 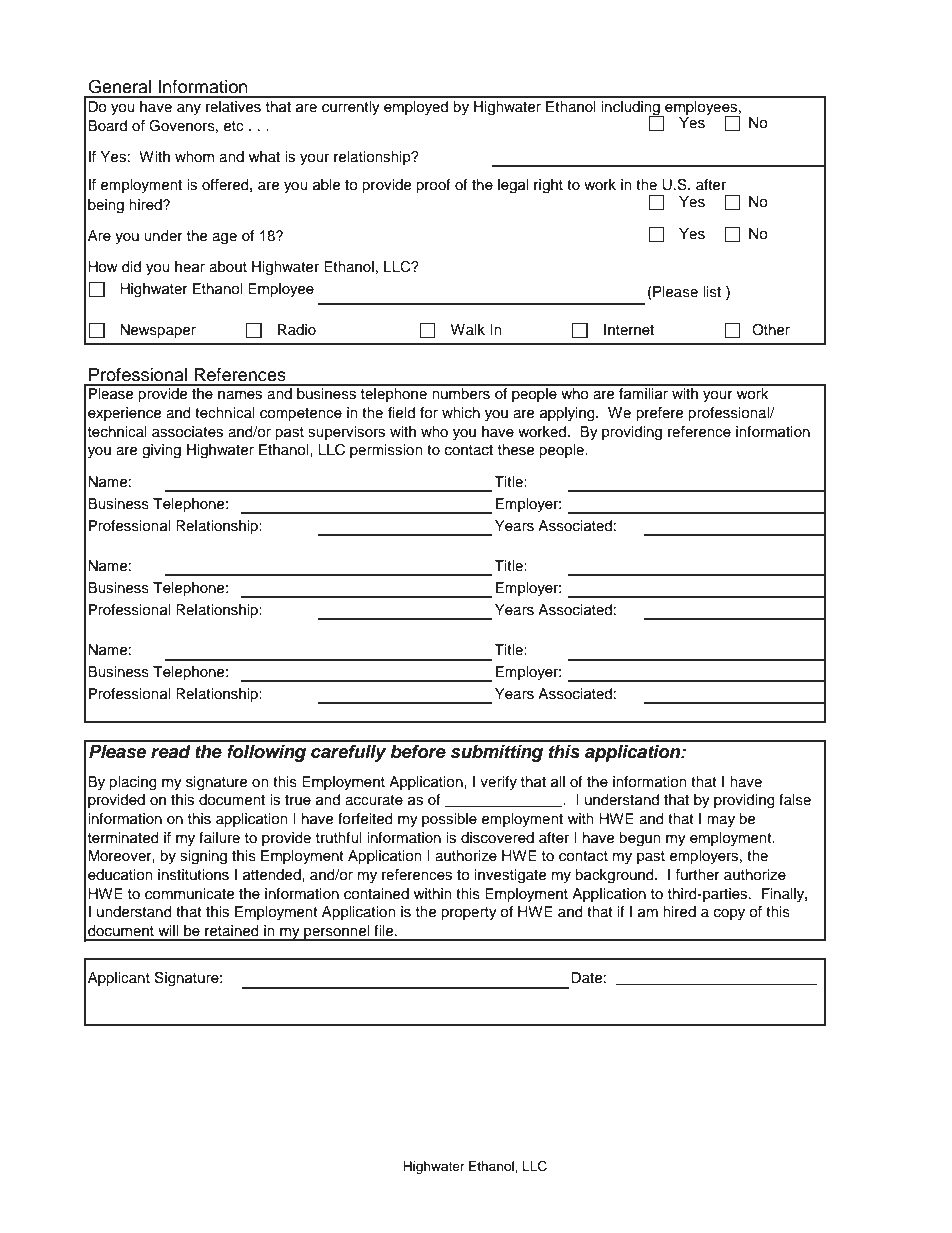 What do you see at coordinates (729, 914) in the screenshot?
I see `copy` at bounding box center [729, 914].
